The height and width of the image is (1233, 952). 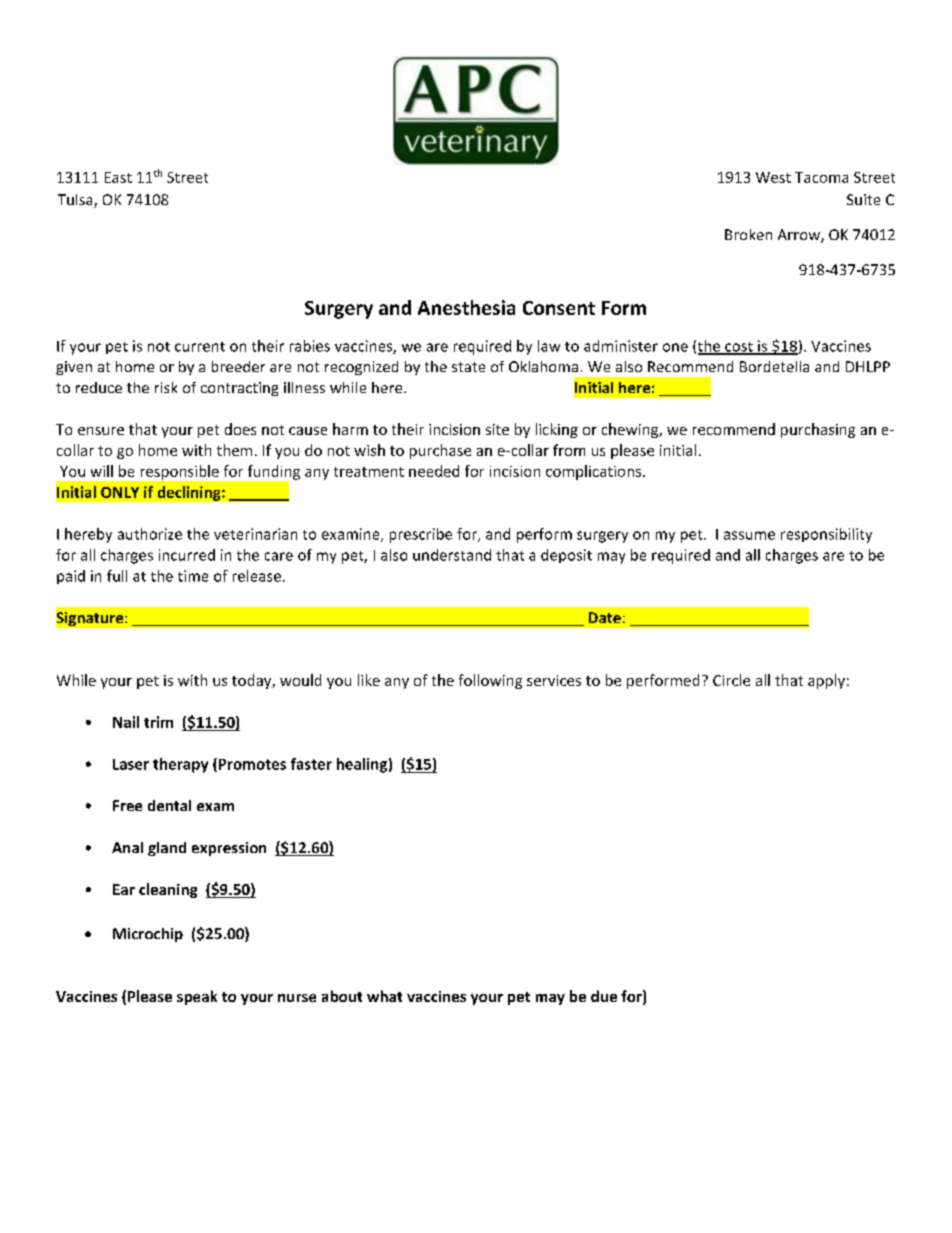 I want to click on time, so click(x=193, y=576).
